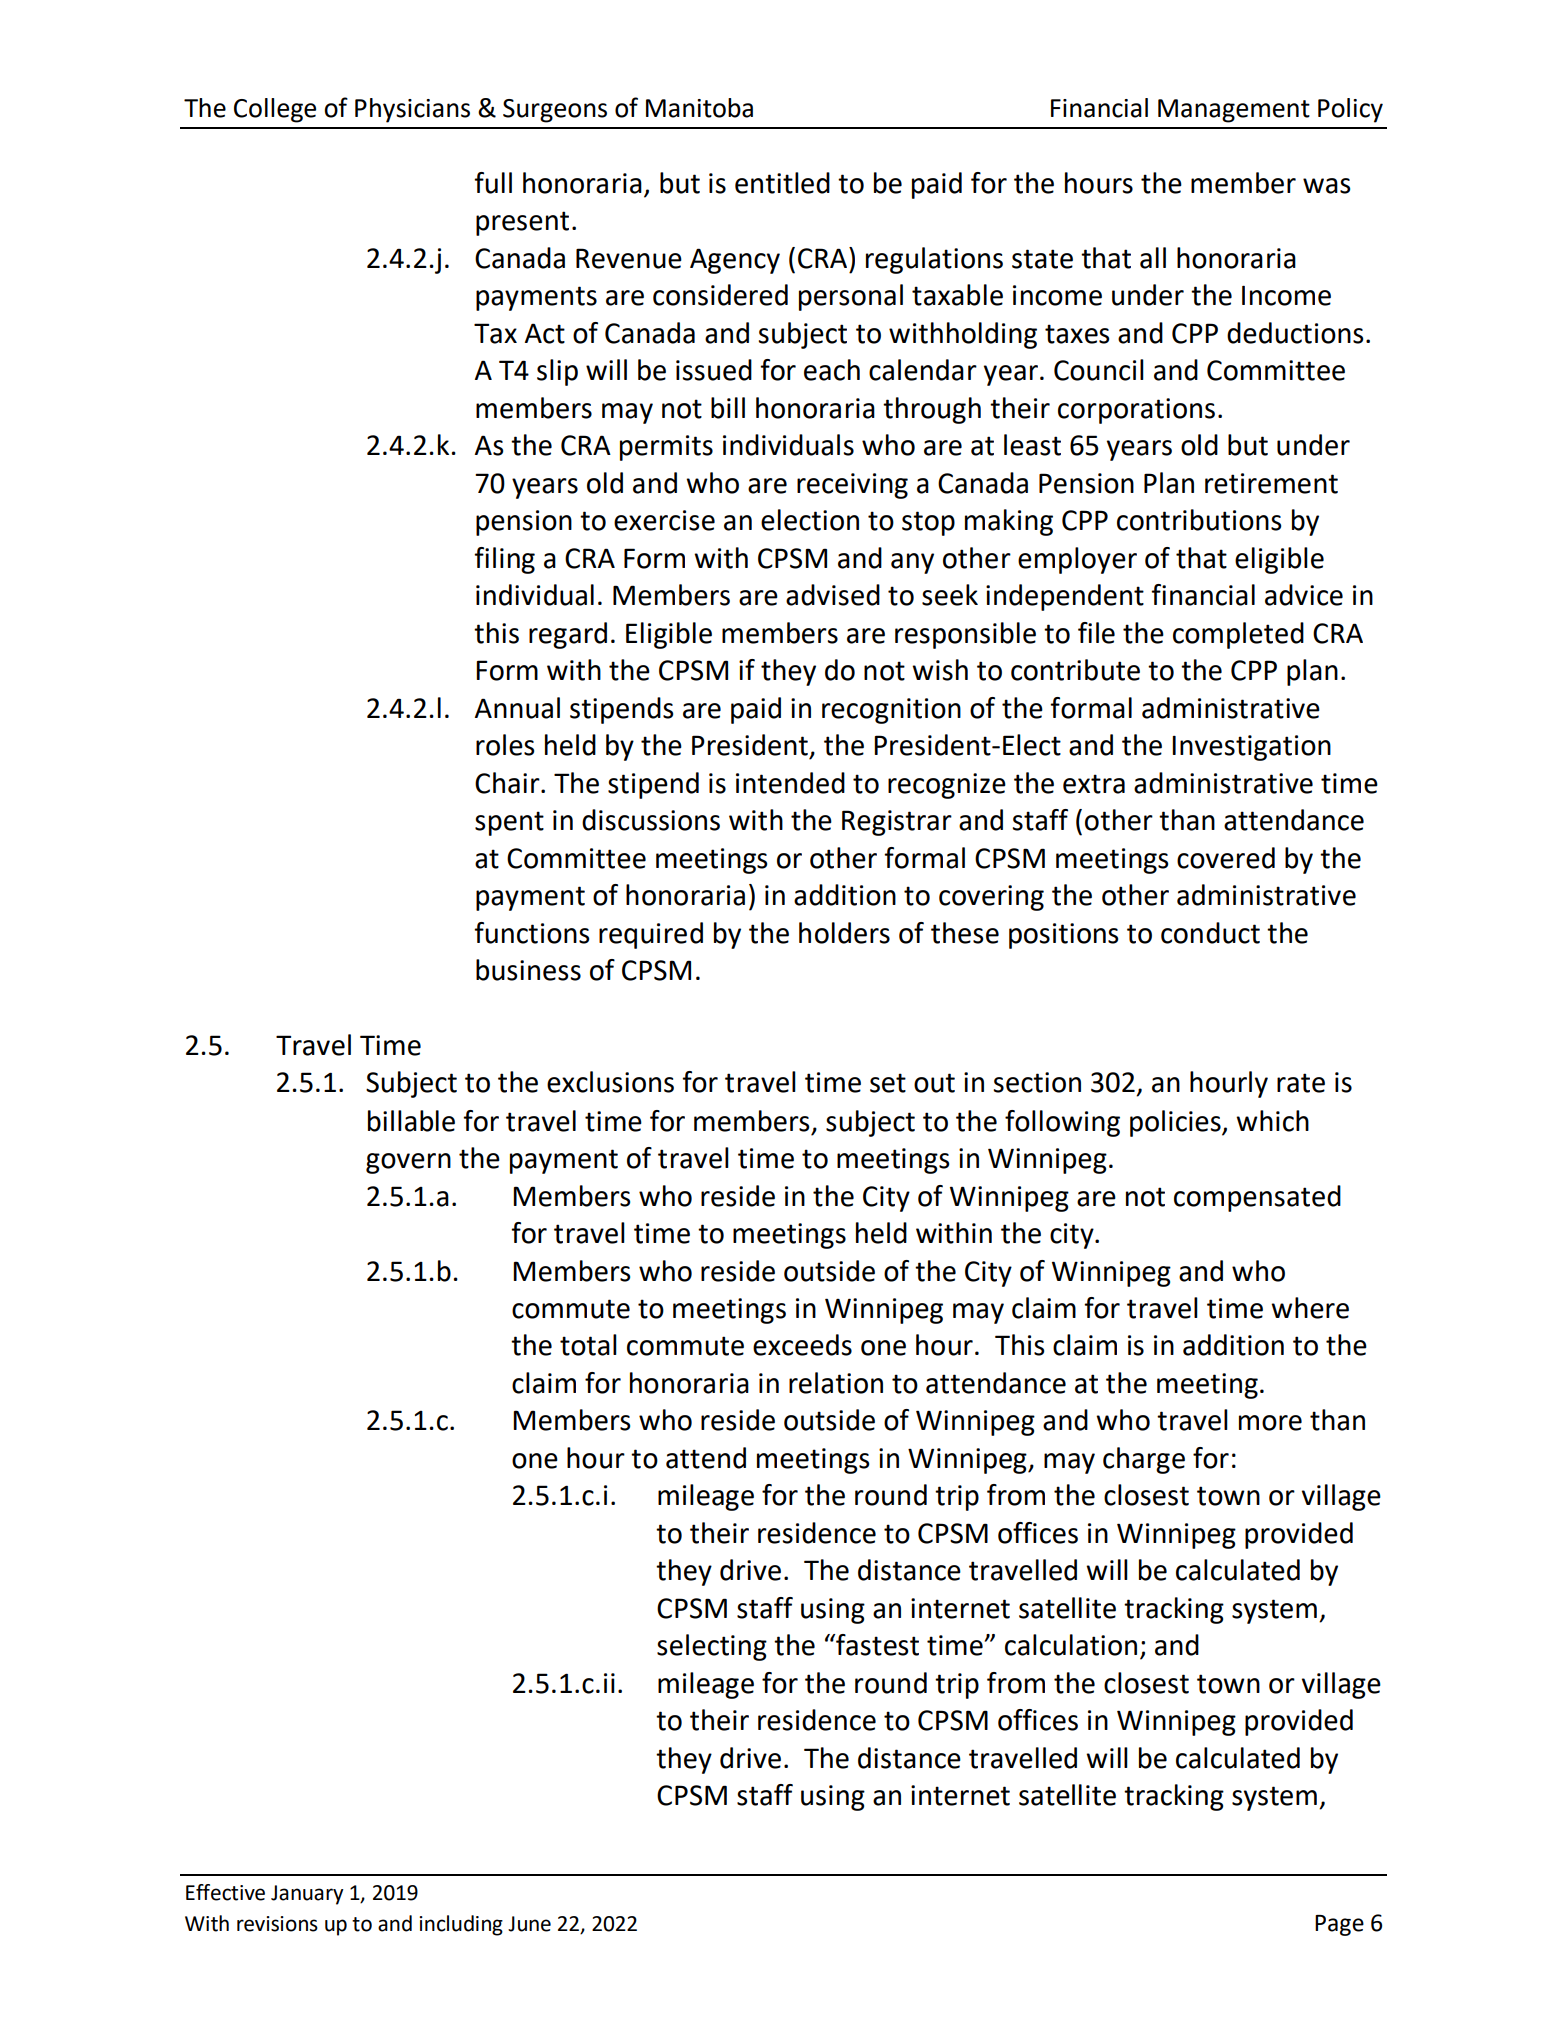 The height and width of the page is (2027, 1567). What do you see at coordinates (529, 1924) in the page?
I see `June` at bounding box center [529, 1924].
